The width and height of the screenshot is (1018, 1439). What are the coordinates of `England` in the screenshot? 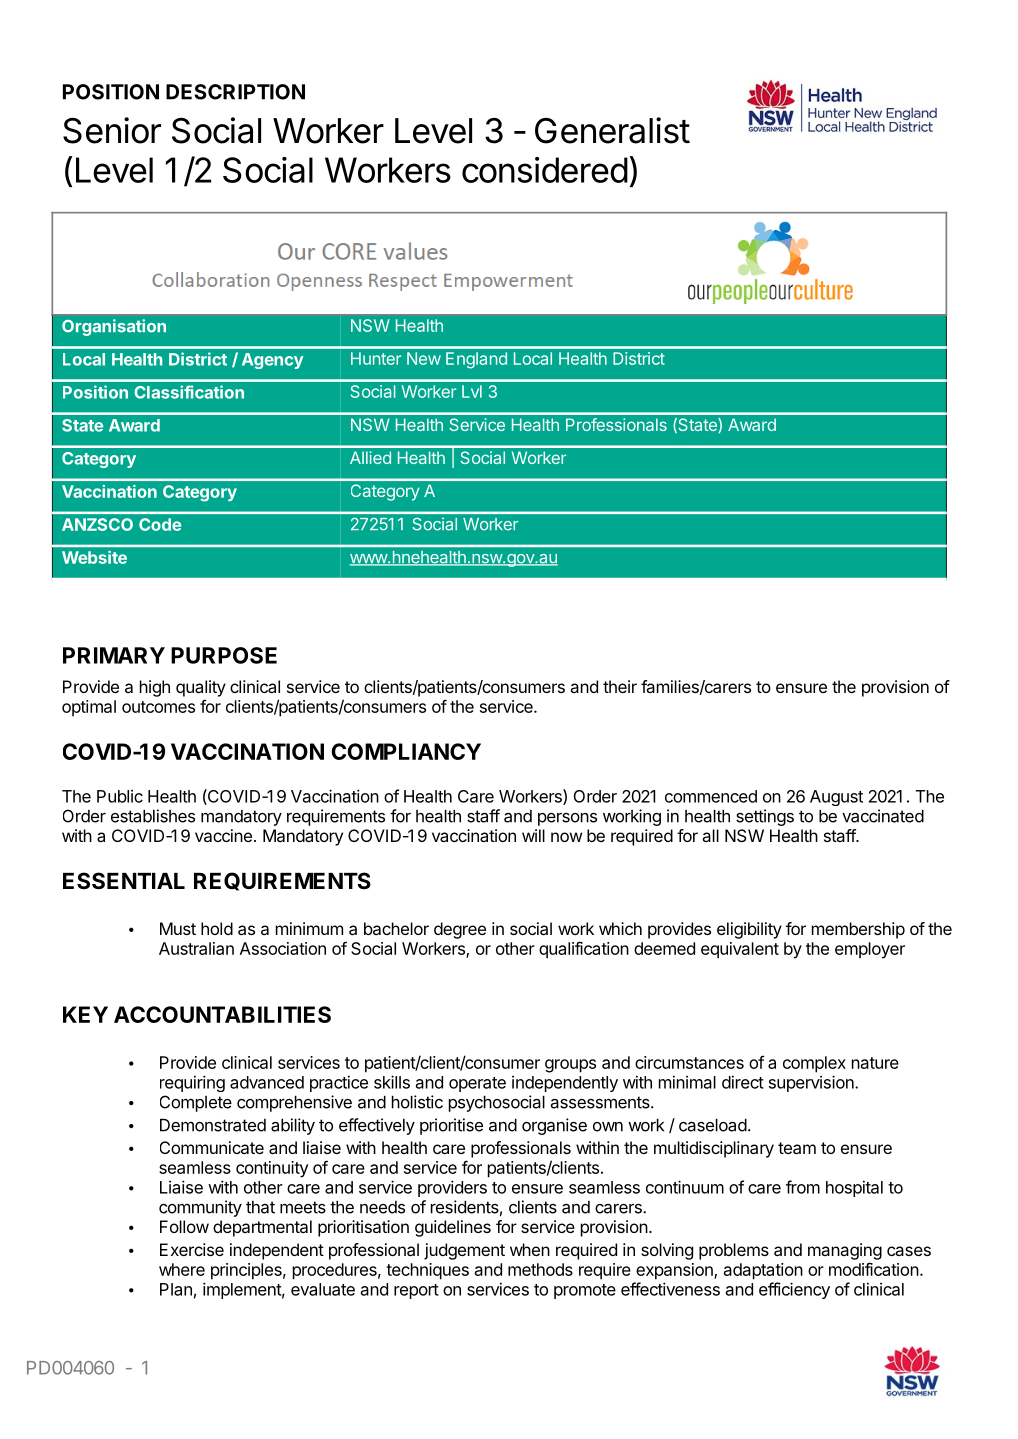 It's located at (476, 360).
